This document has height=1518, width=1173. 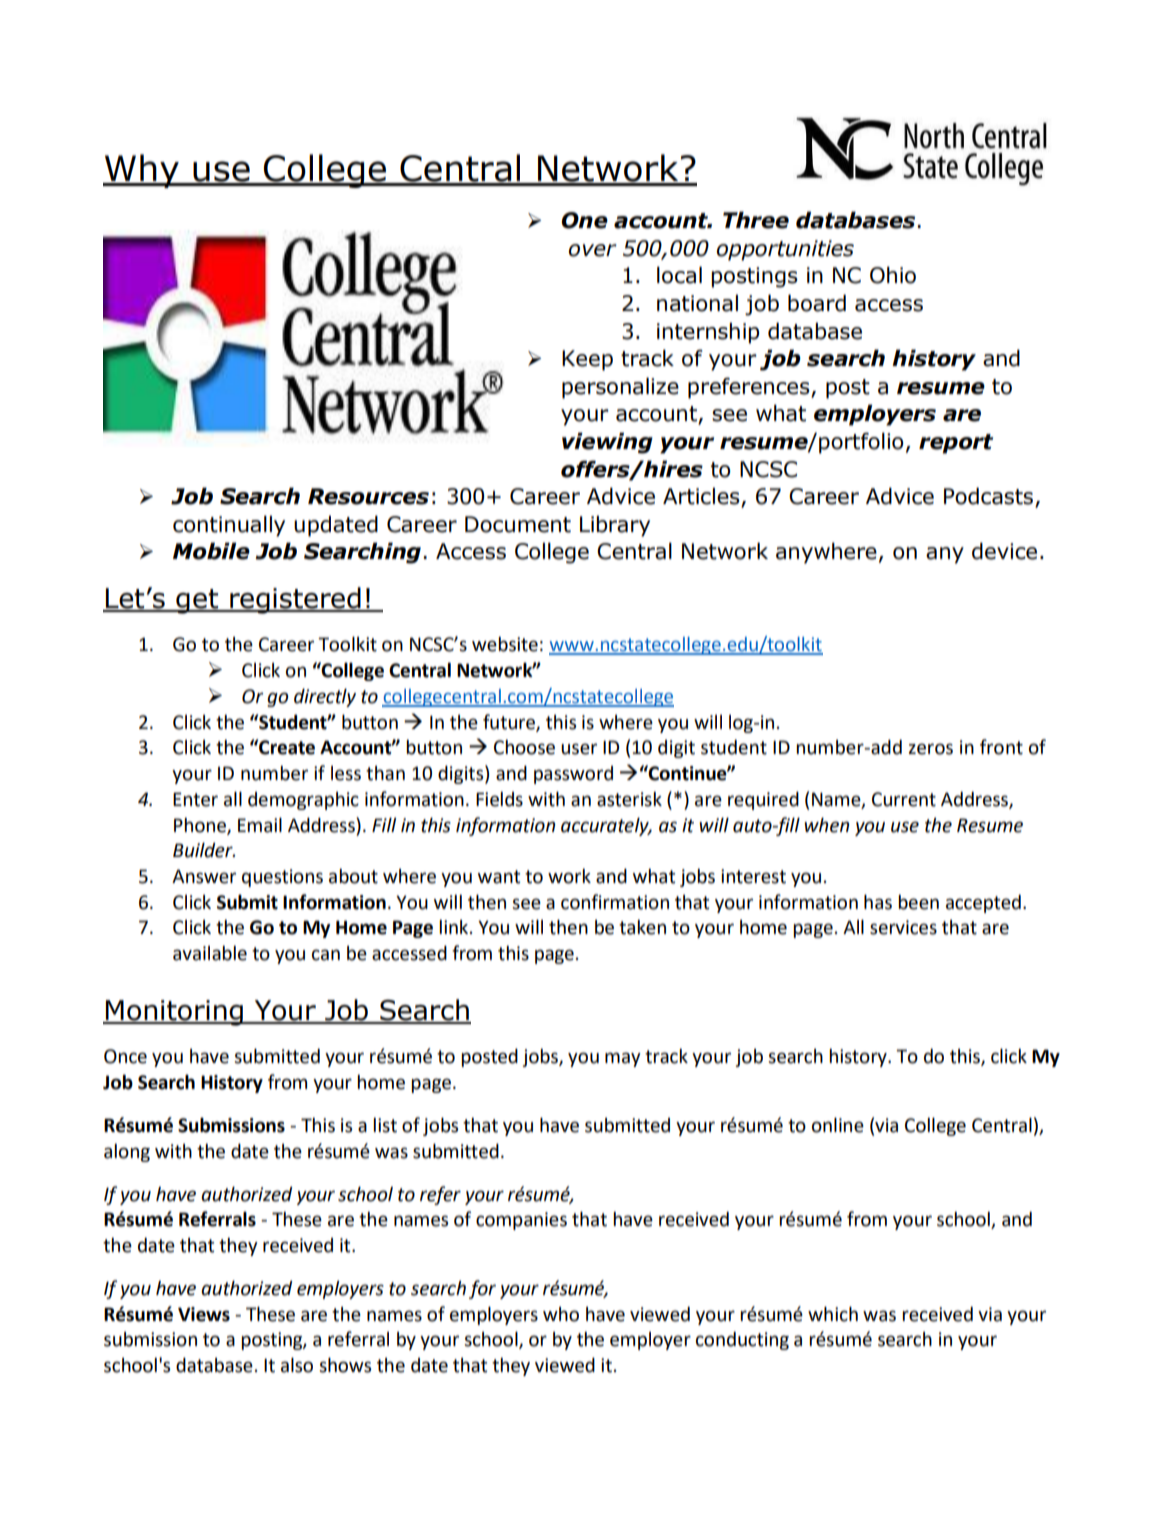 What do you see at coordinates (623, 1059) in the document?
I see `may` at bounding box center [623, 1059].
